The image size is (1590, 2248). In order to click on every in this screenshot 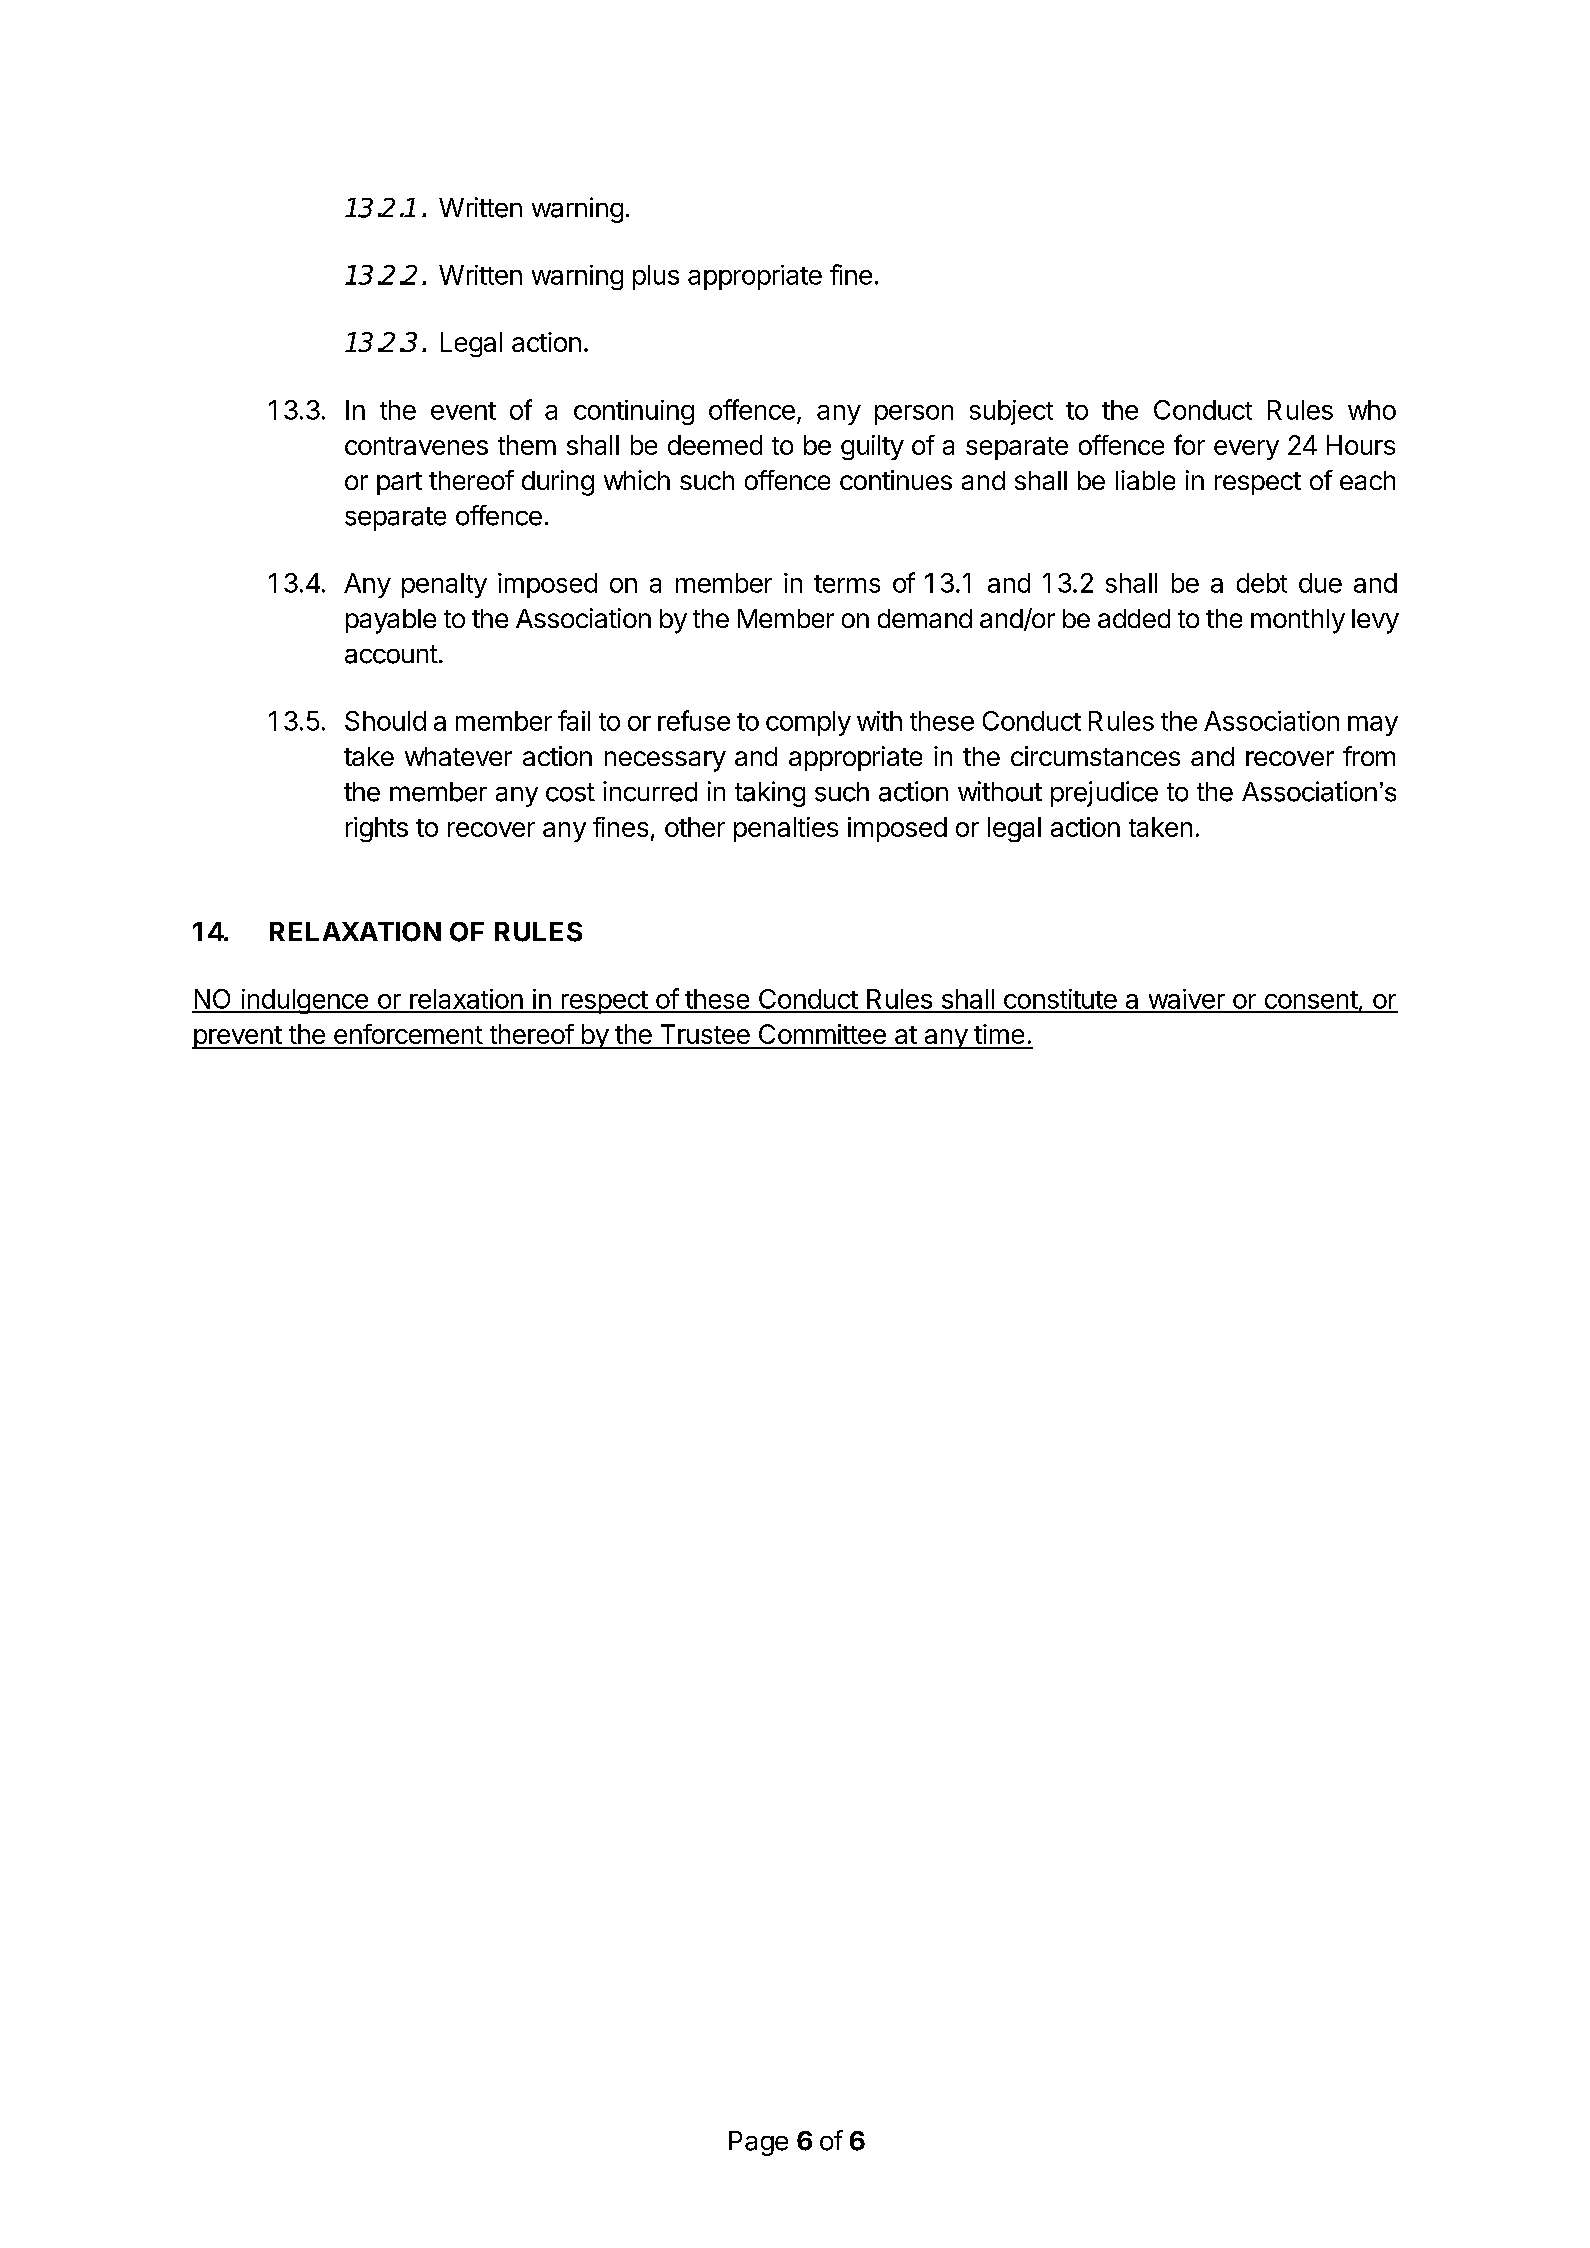, I will do `click(1246, 450)`.
